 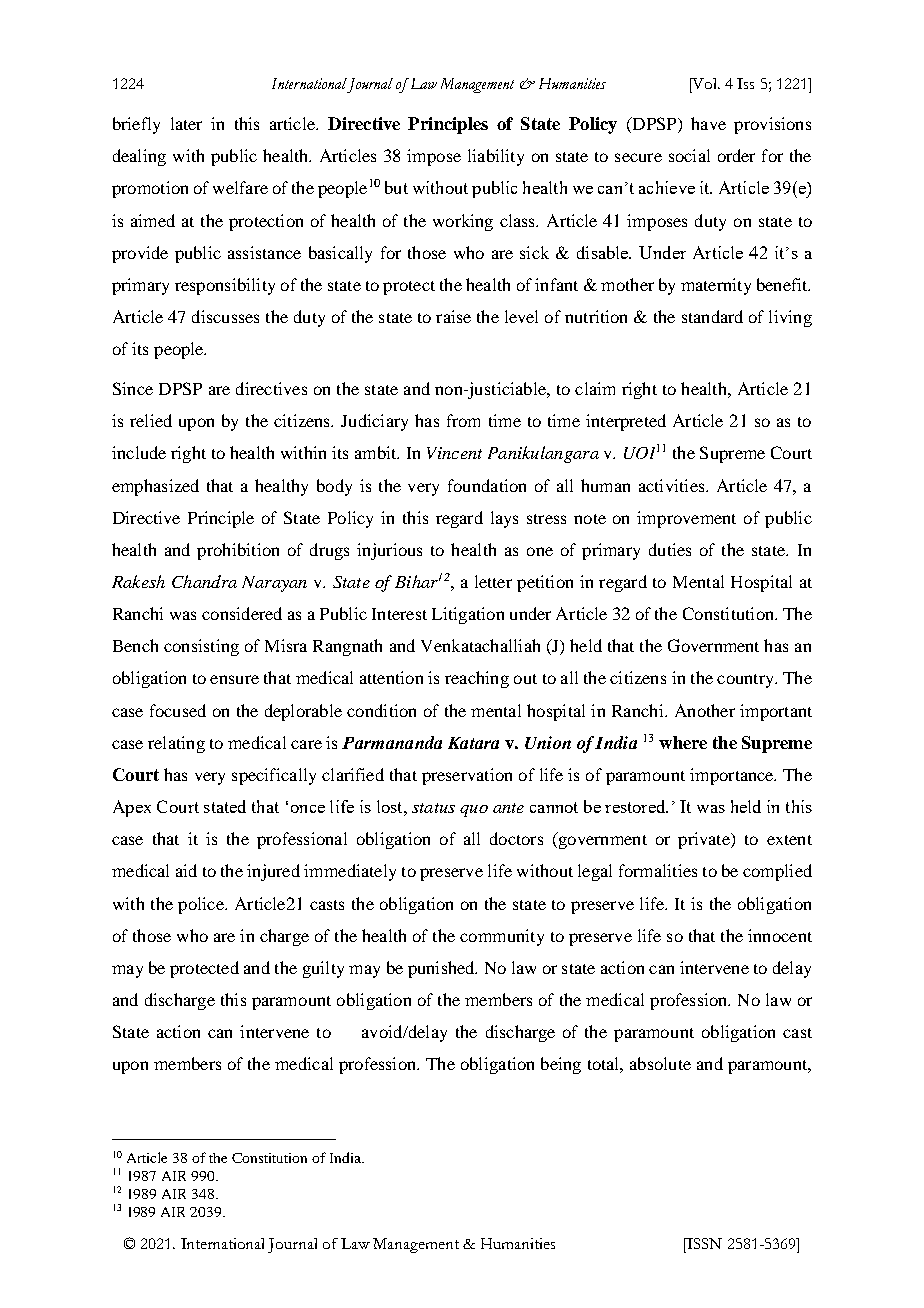 What do you see at coordinates (703, 1243) in the image?
I see `ISSN` at bounding box center [703, 1243].
